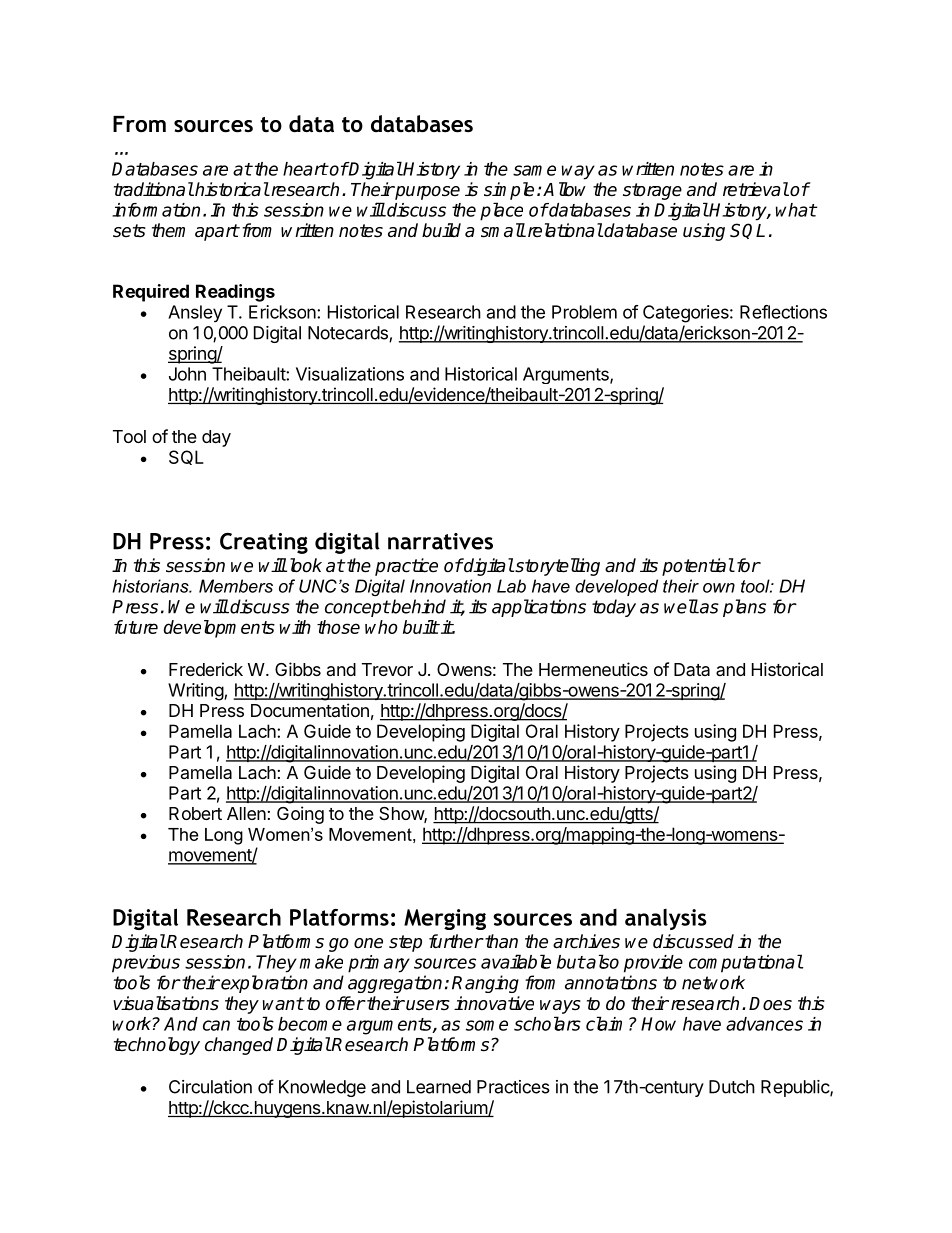 The height and width of the page is (1233, 952). Describe the element at coordinates (387, 669) in the page. I see `Trevor` at that location.
